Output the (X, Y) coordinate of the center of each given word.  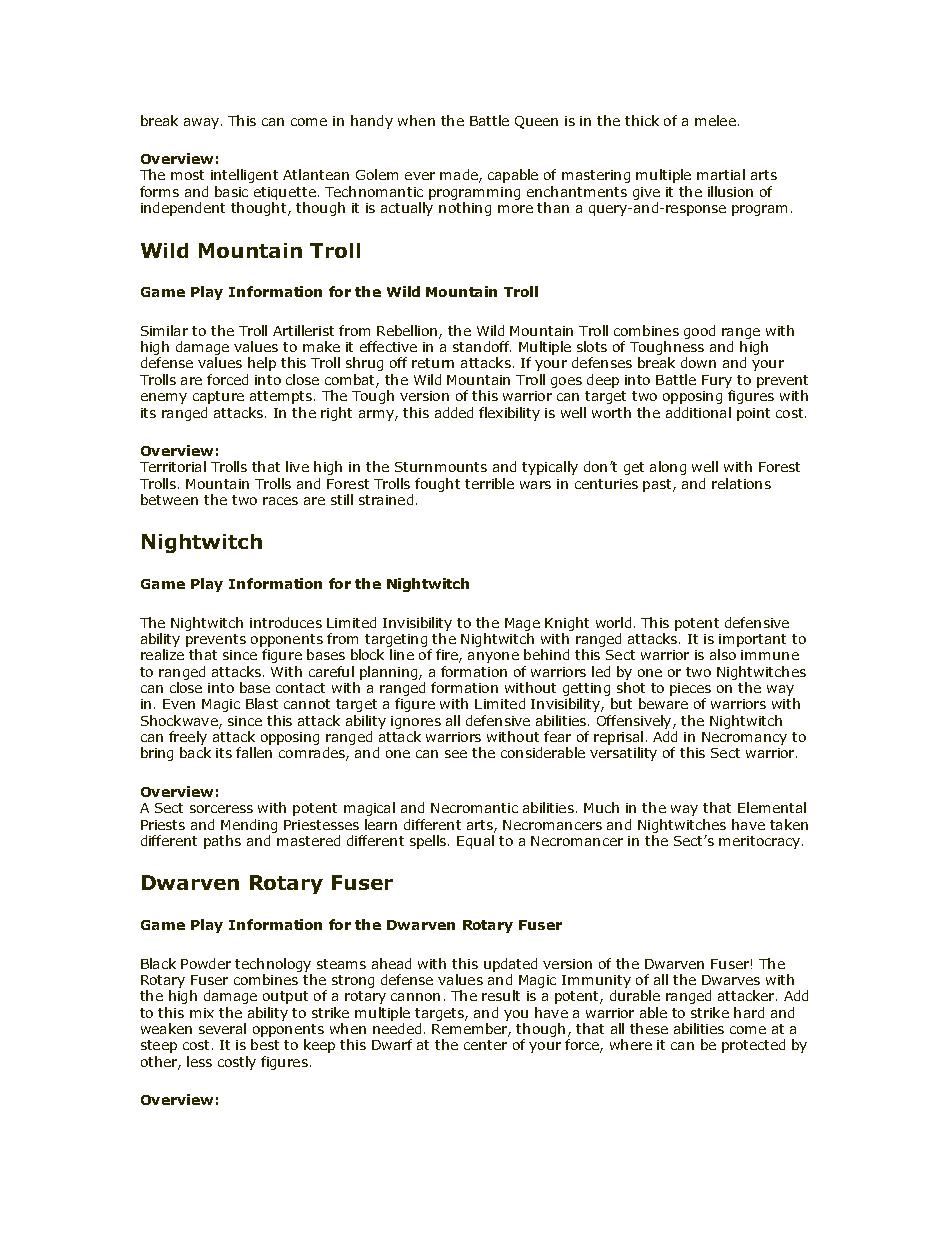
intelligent (244, 176)
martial (721, 174)
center (485, 1045)
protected (753, 1046)
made (460, 176)
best (265, 1044)
